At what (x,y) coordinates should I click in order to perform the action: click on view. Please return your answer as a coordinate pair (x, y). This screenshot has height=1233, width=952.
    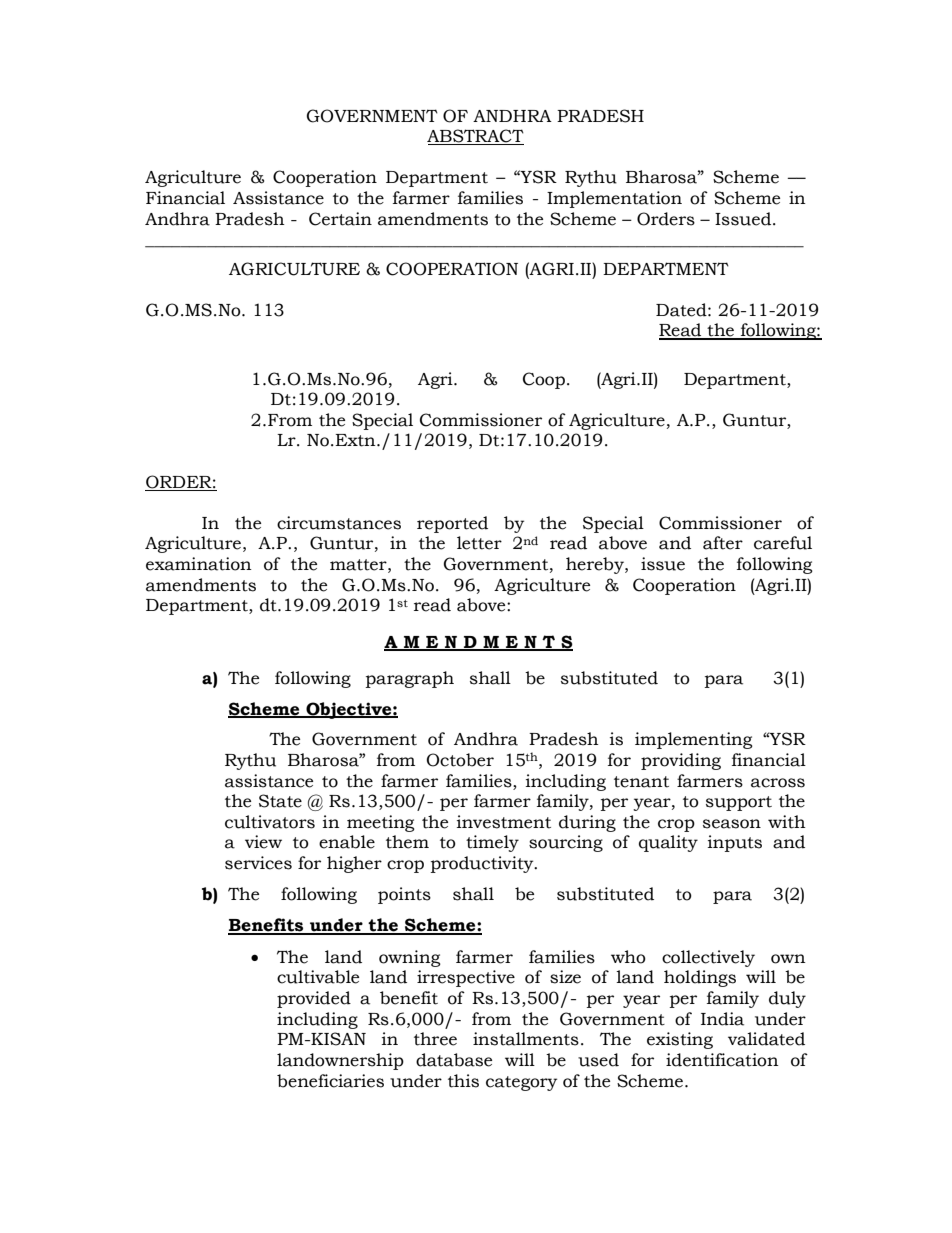
    Looking at the image, I should click on (263, 842).
